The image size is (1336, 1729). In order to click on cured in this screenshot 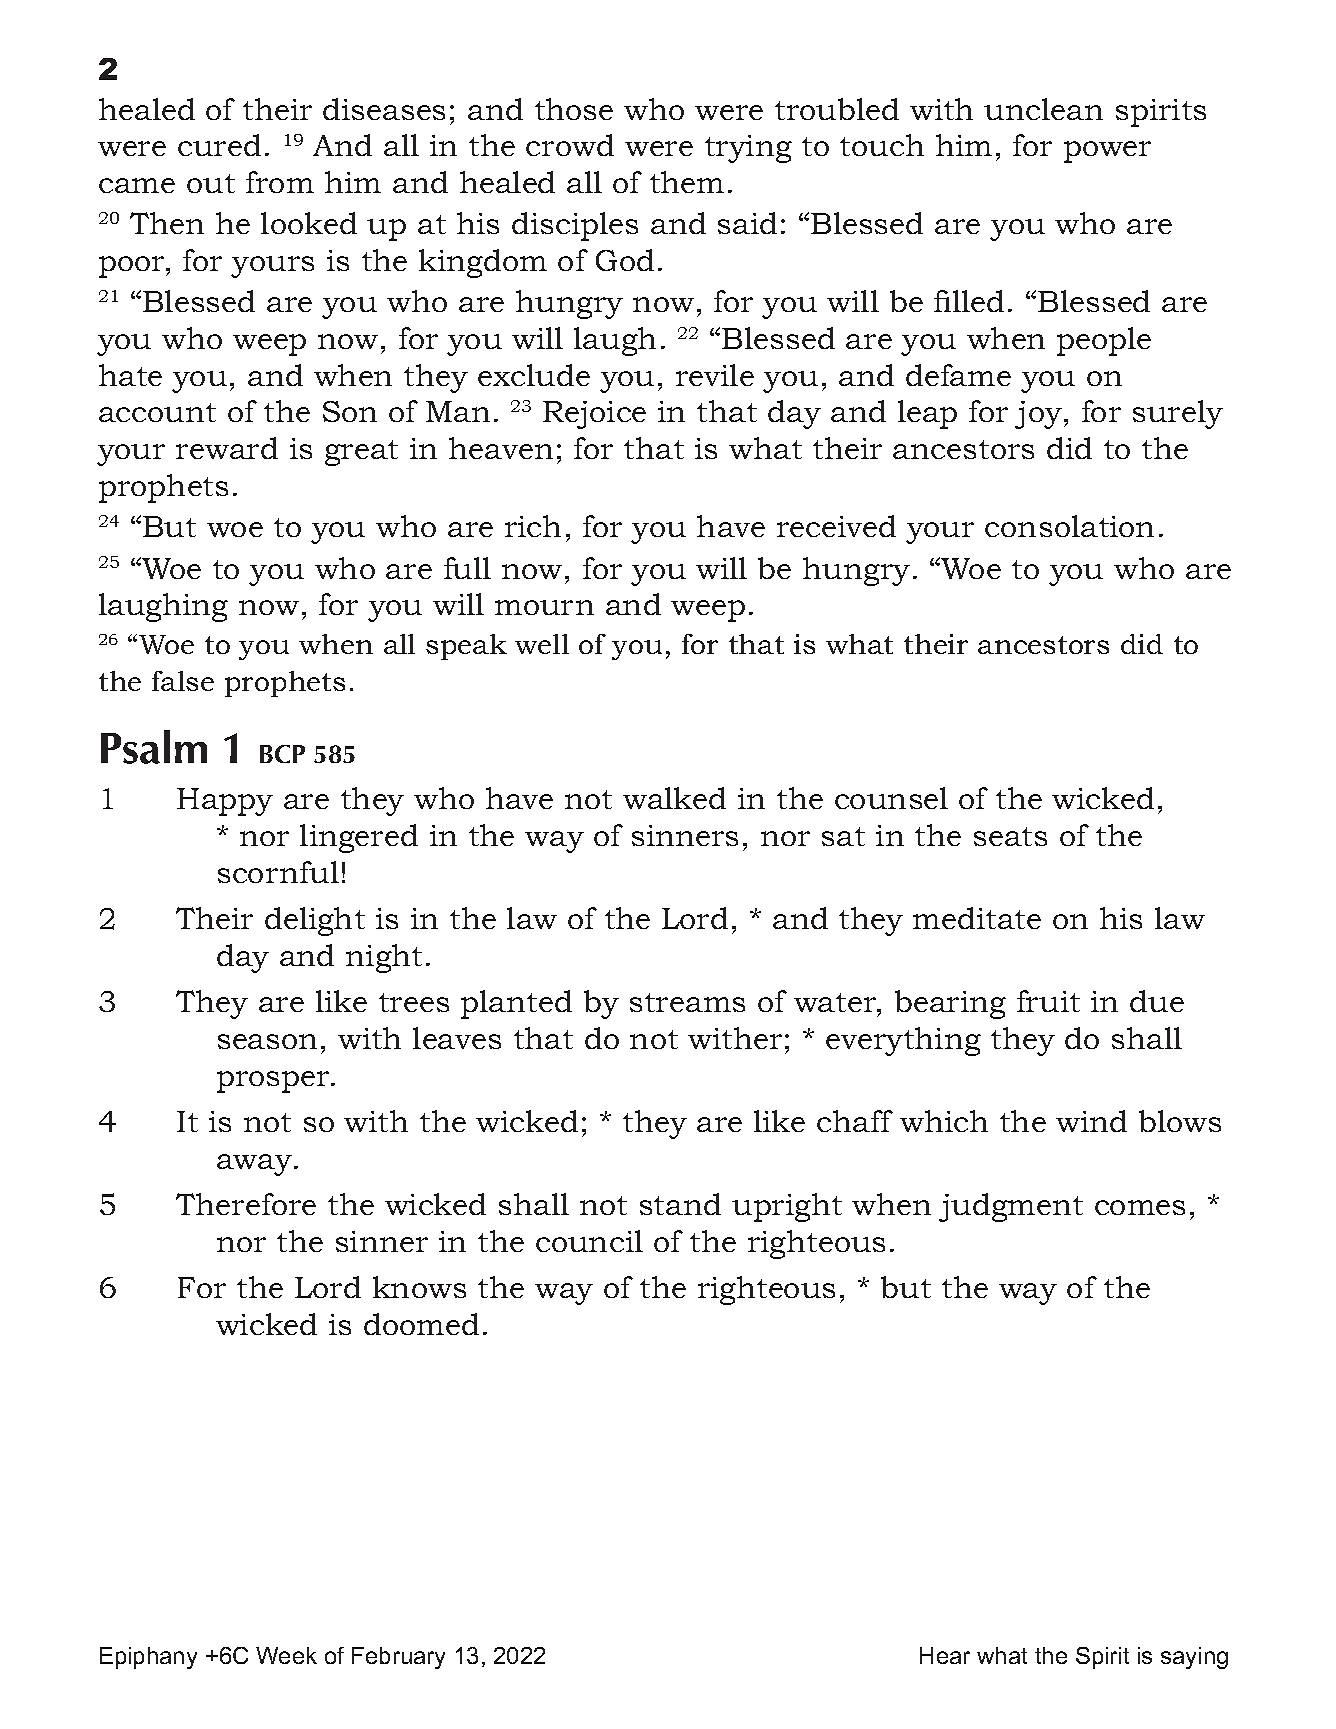, I will do `click(219, 145)`.
